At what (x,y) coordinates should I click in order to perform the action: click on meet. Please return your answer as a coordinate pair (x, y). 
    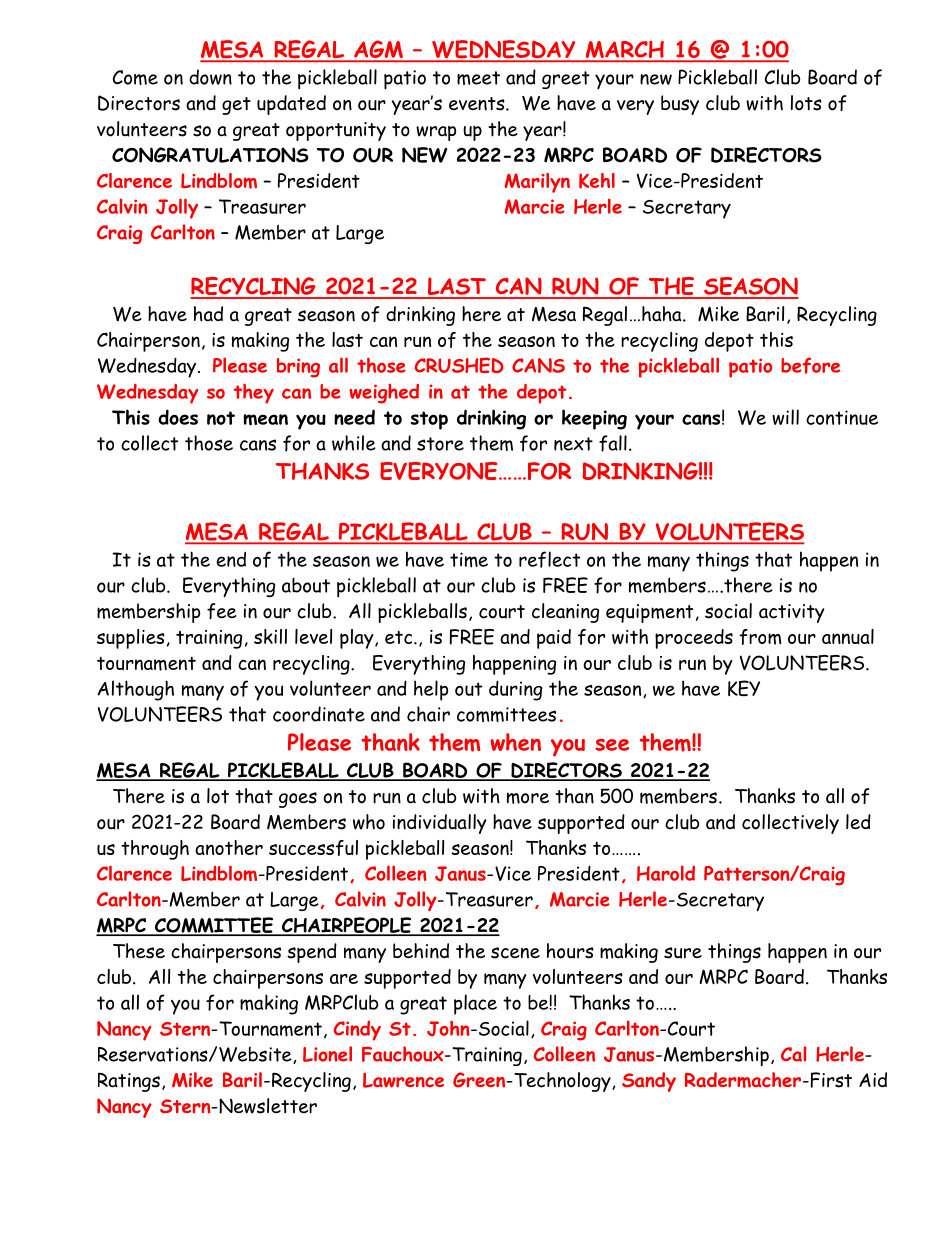
    Looking at the image, I should click on (478, 78).
